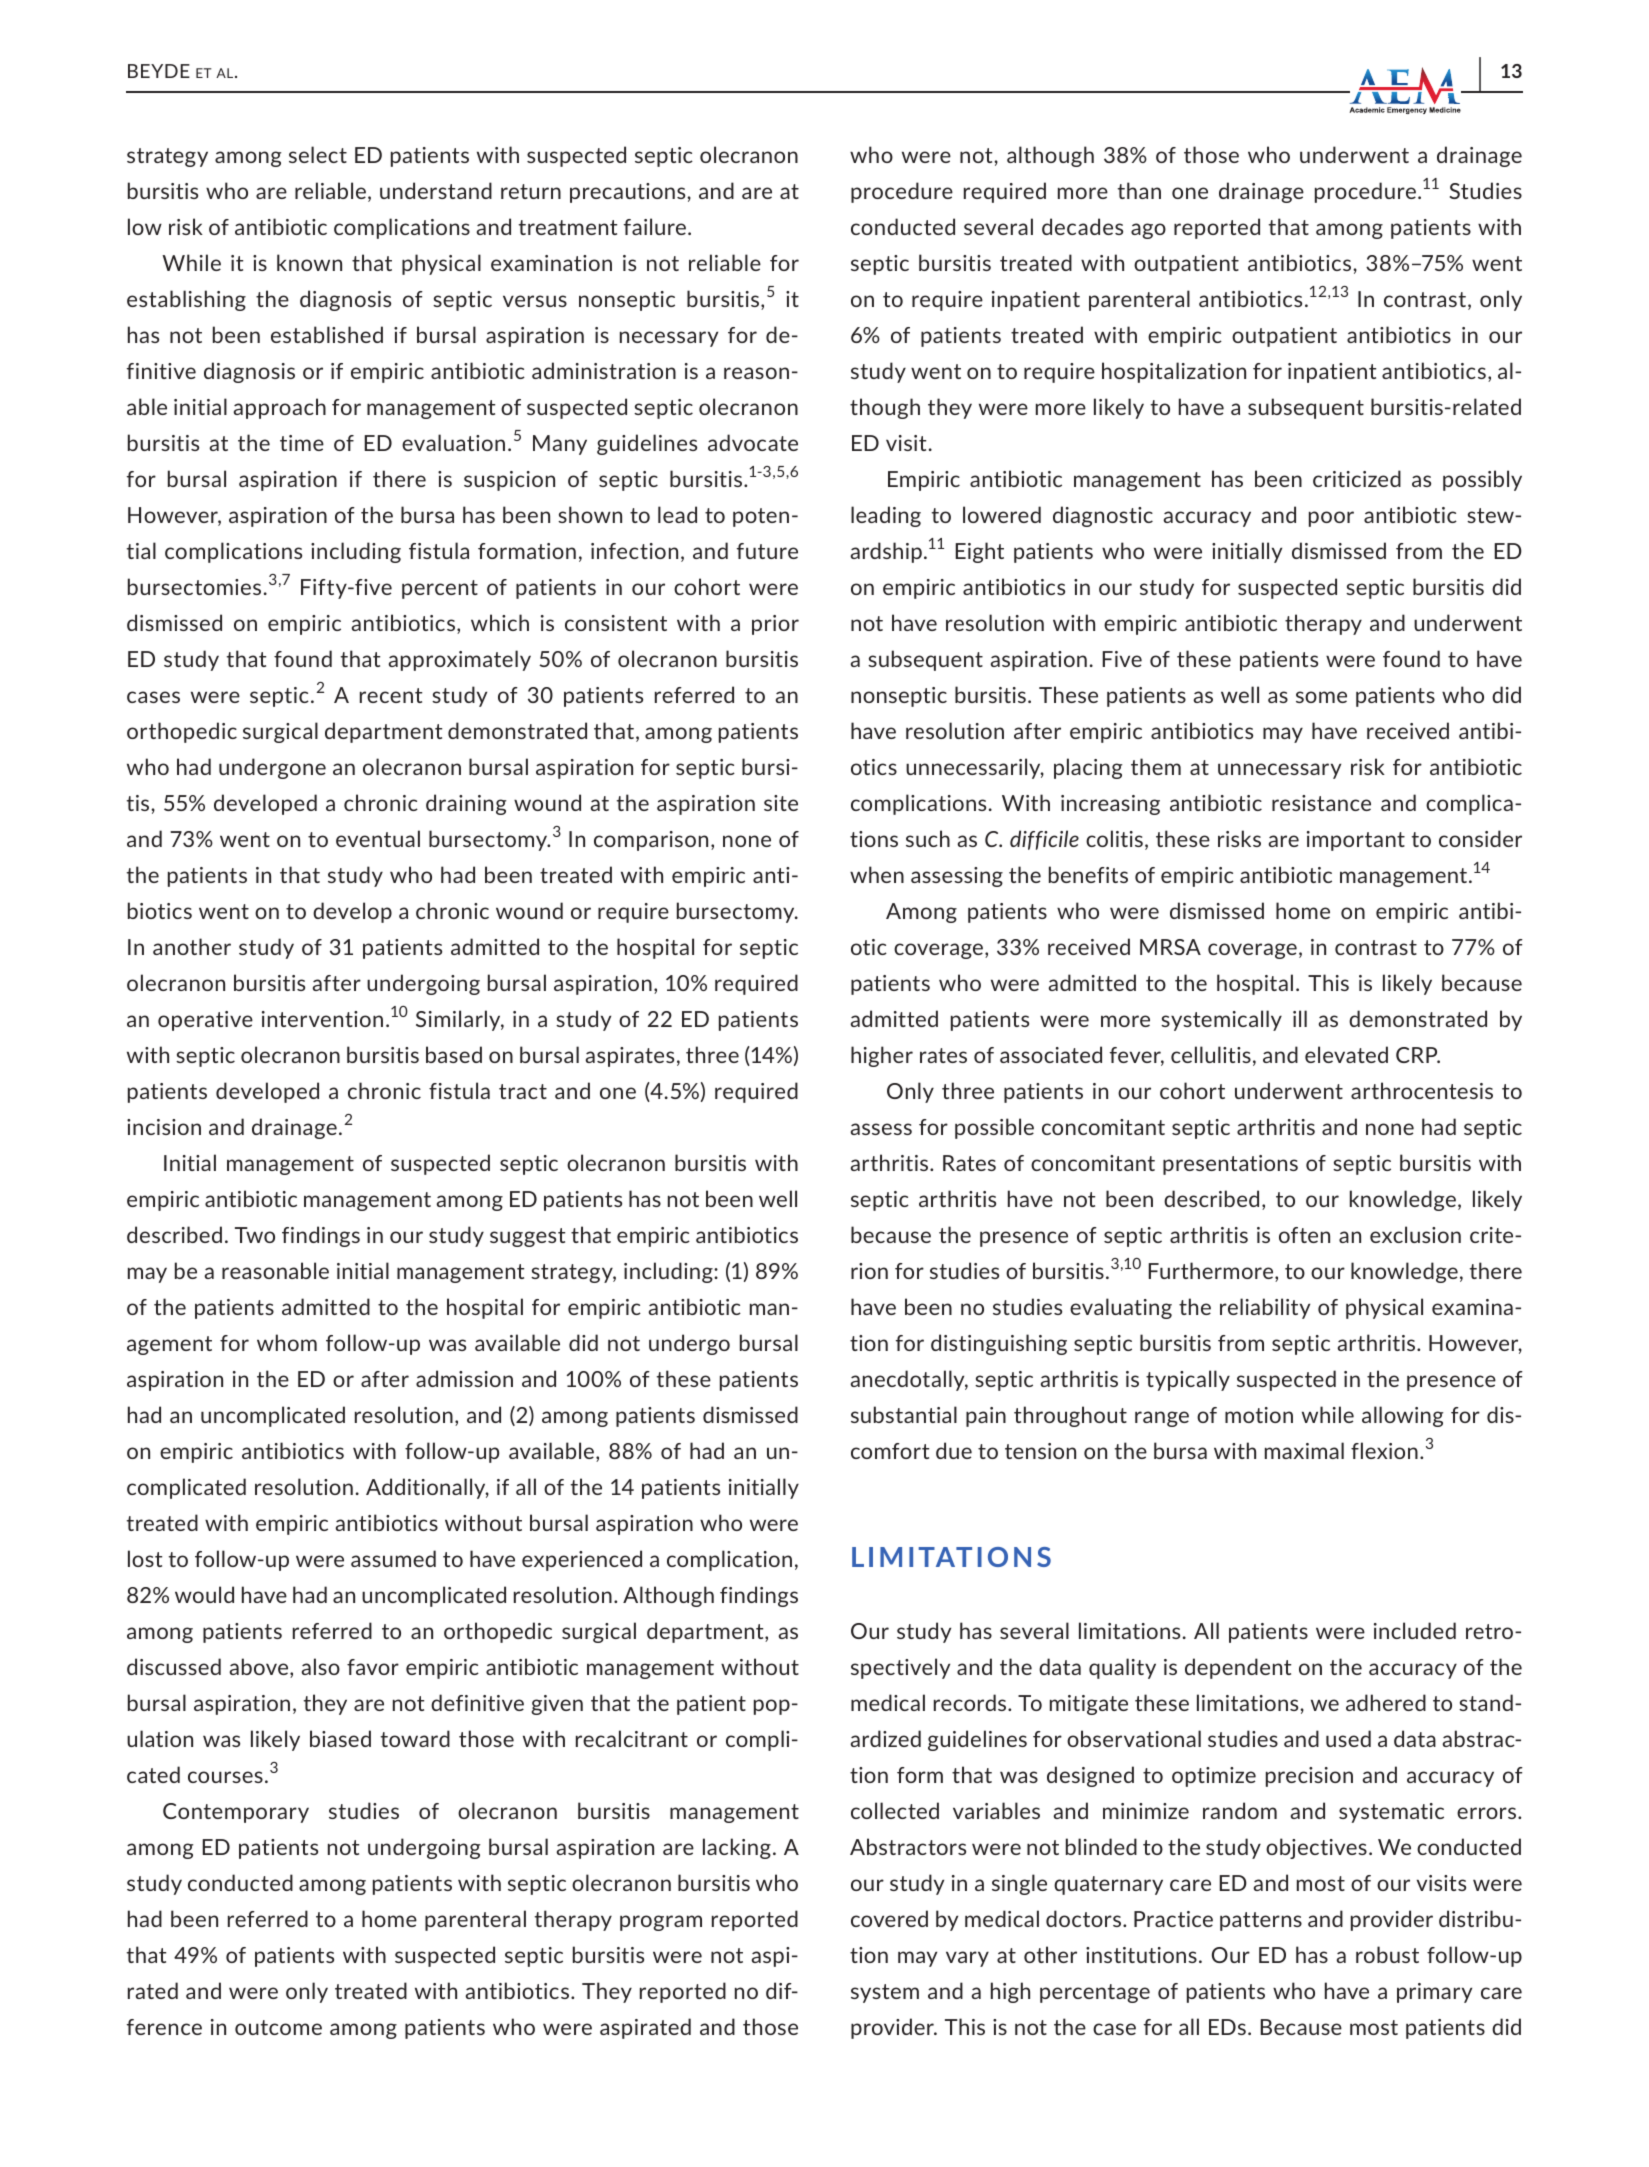 The width and height of the page is (1649, 2167). Describe the element at coordinates (278, 2027) in the page. I see `outcome` at that location.
